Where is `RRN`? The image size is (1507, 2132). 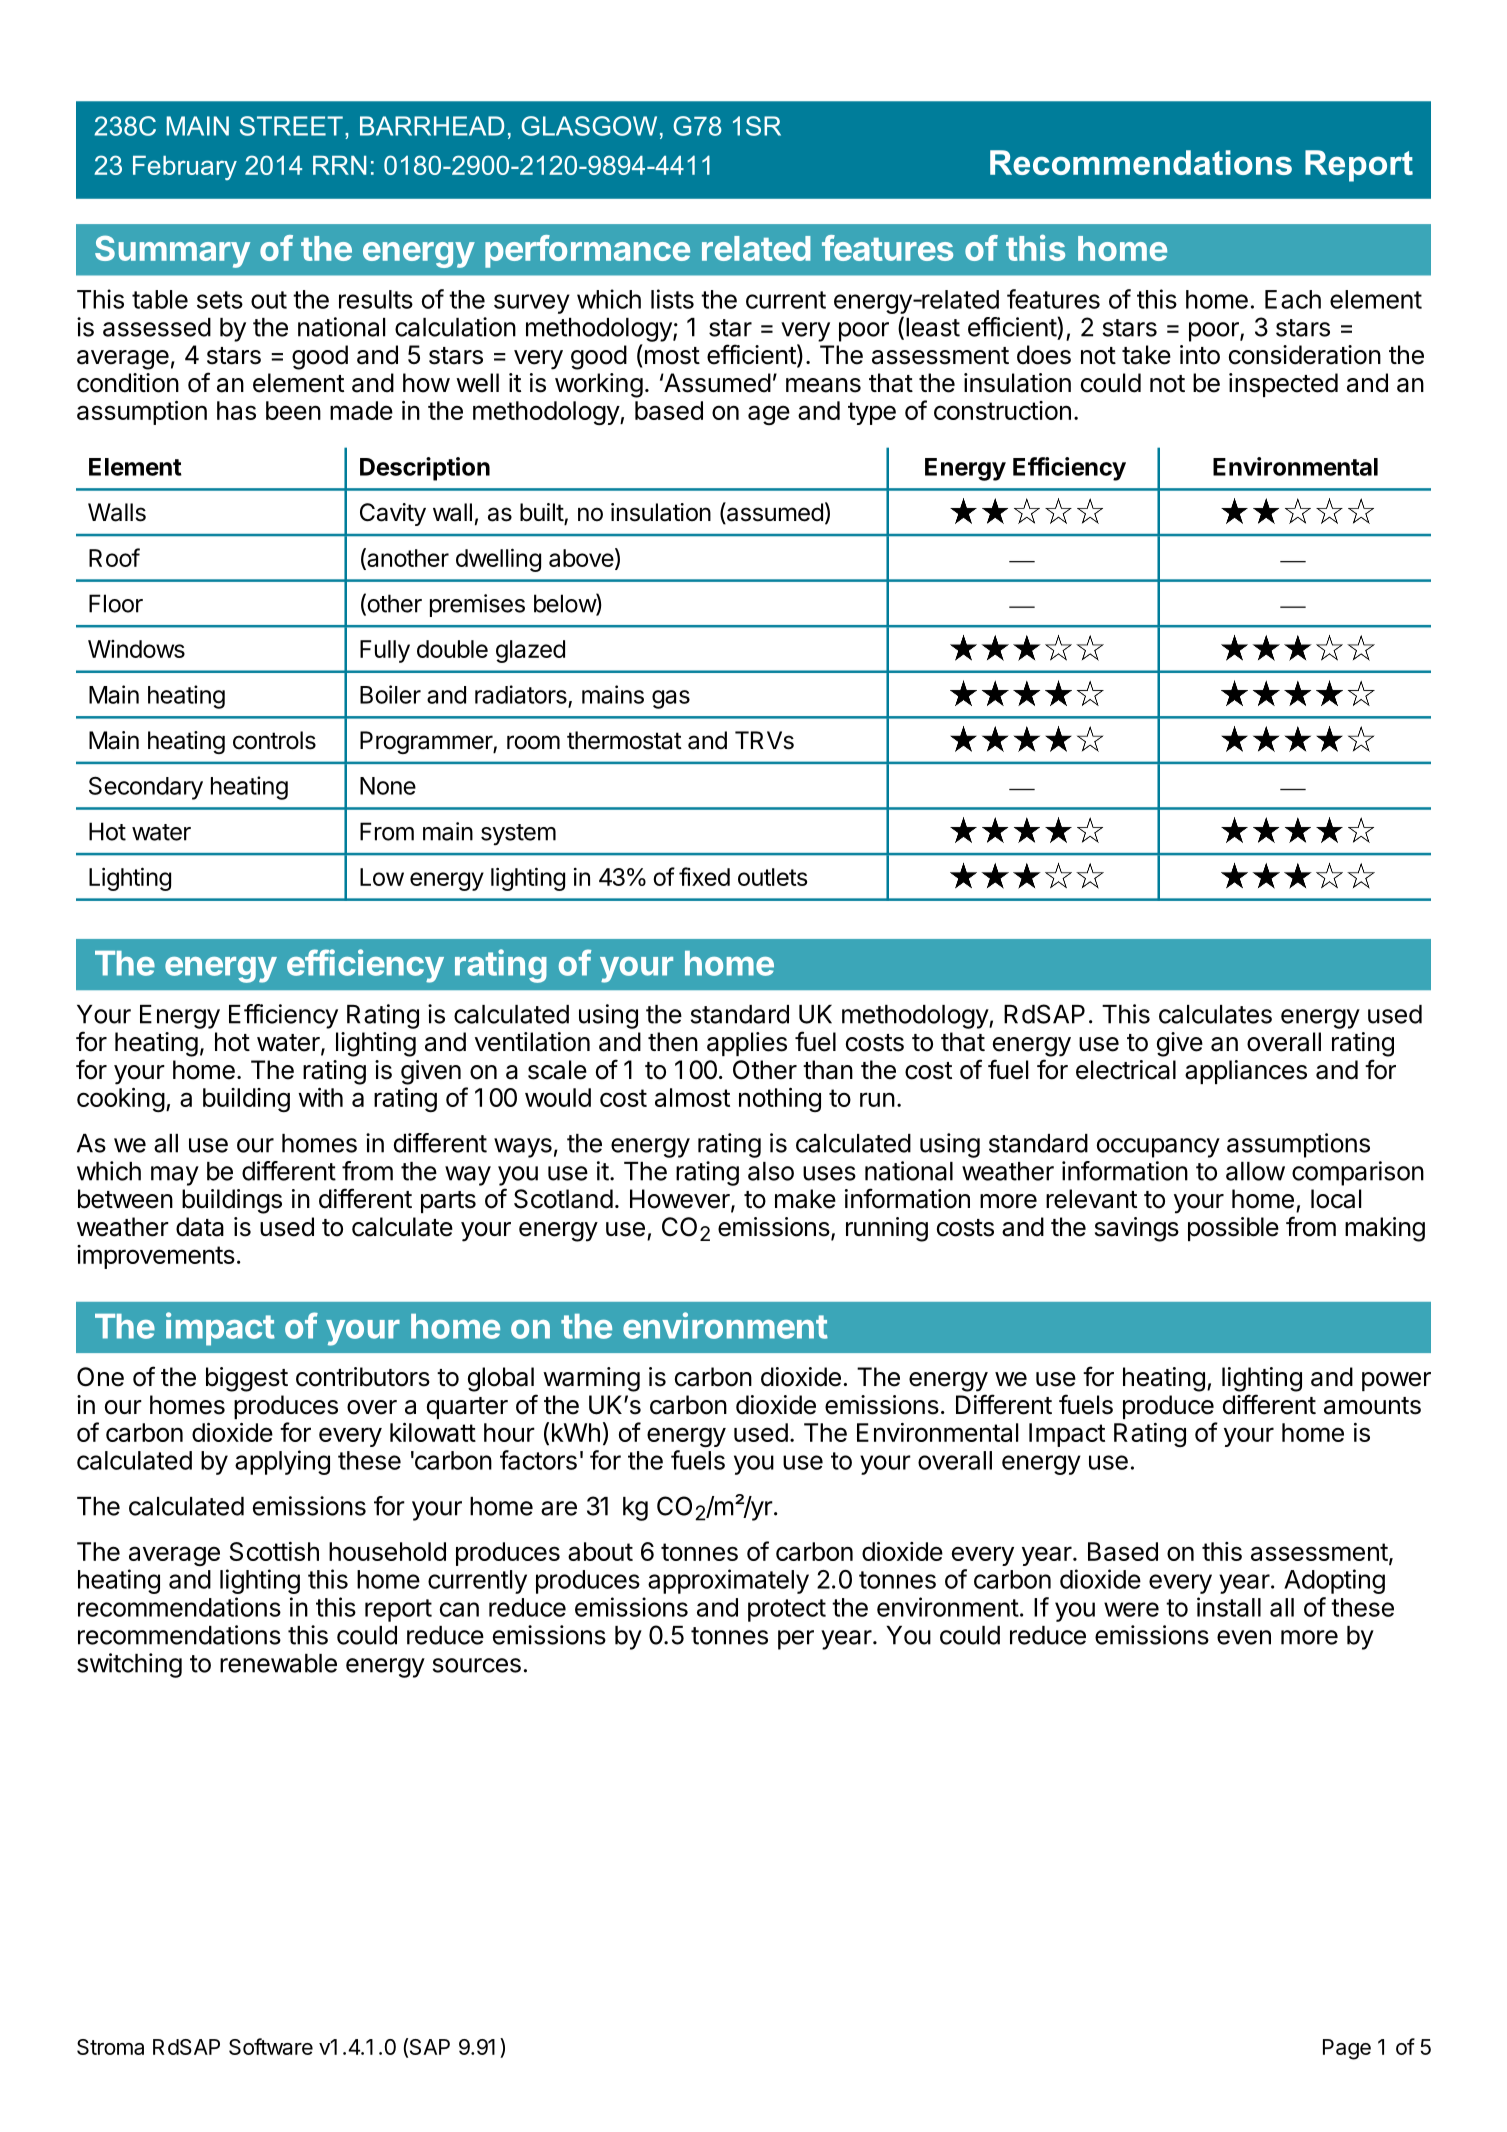 RRN is located at coordinates (339, 165).
